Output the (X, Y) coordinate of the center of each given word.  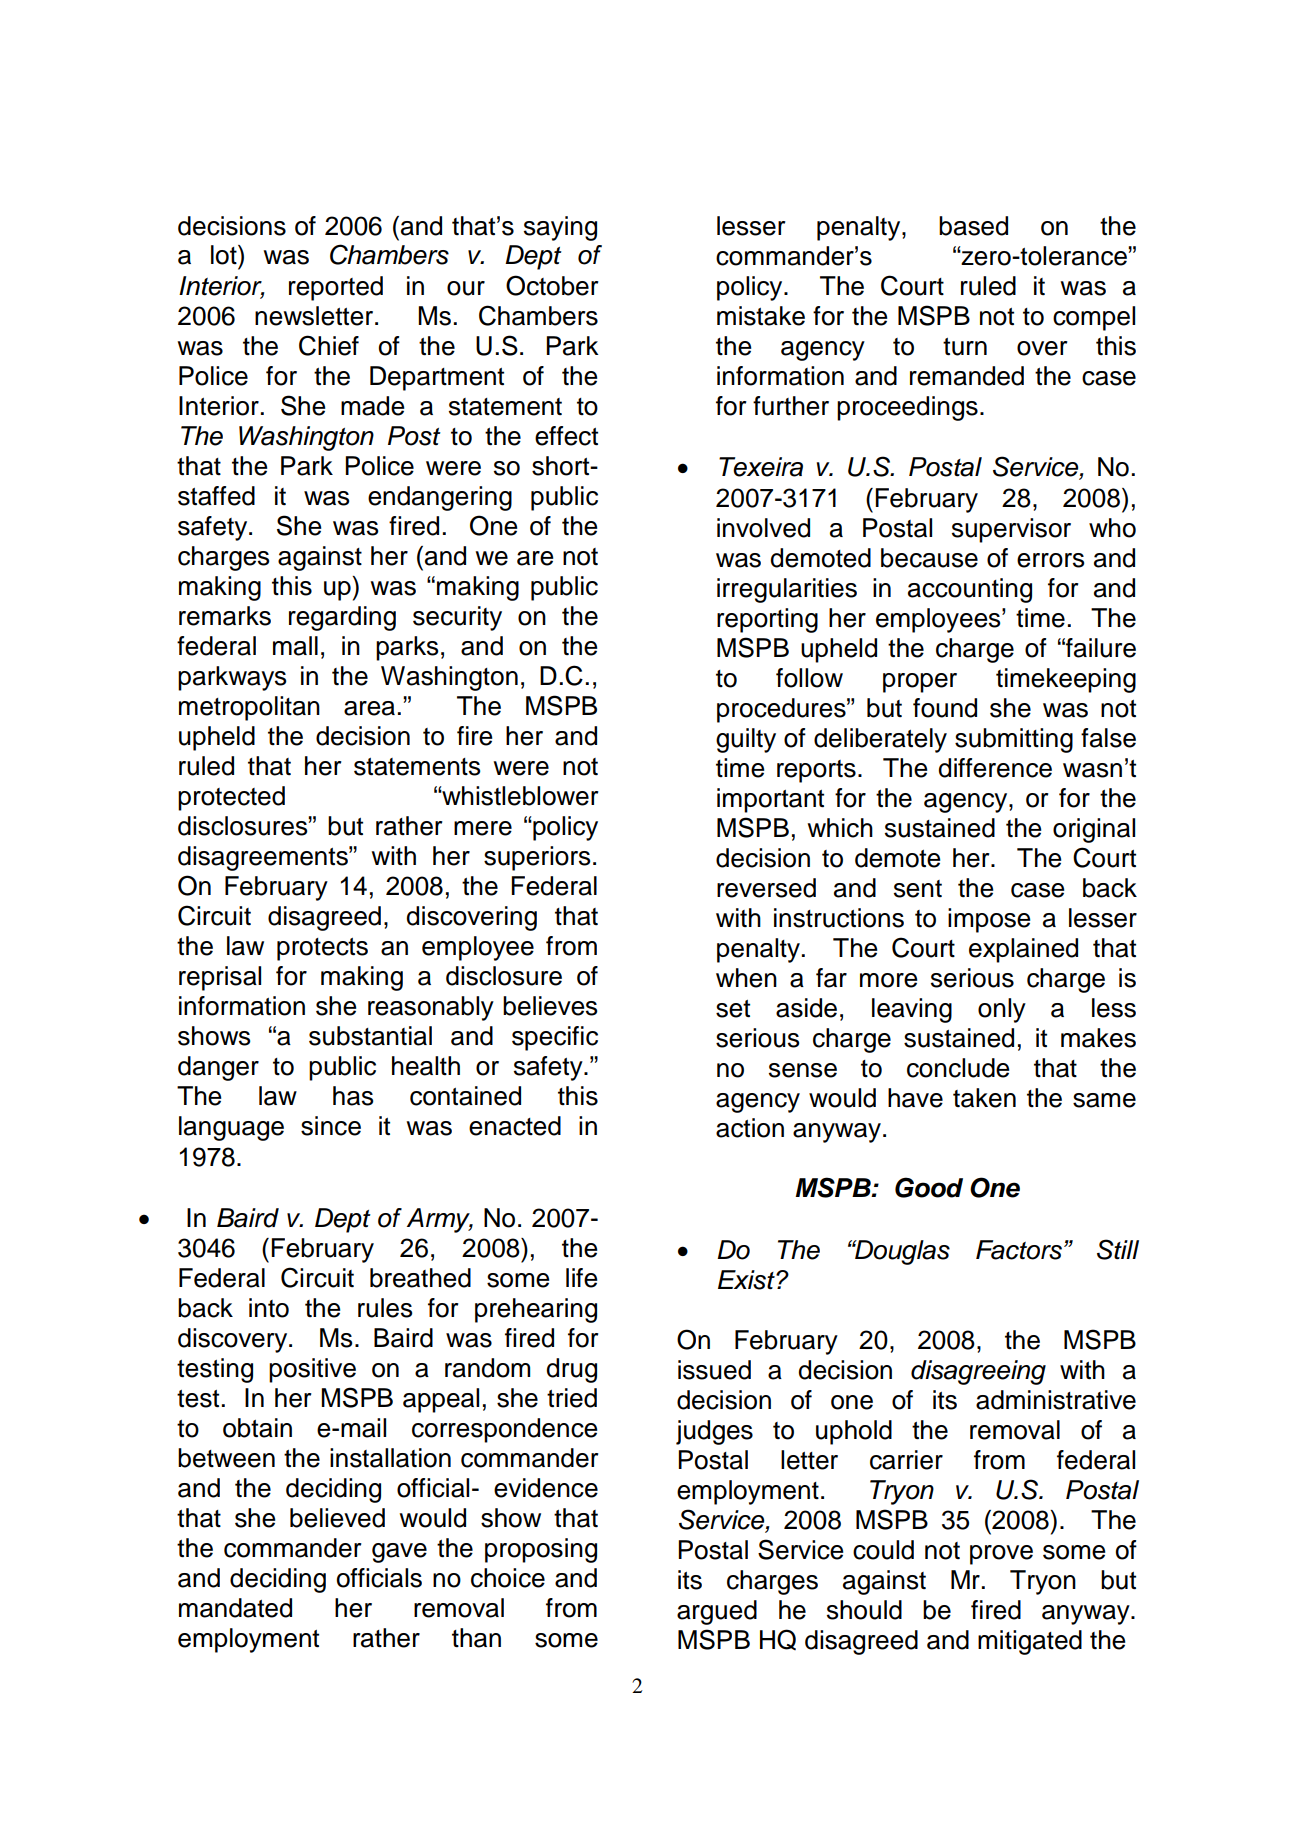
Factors (1019, 1250)
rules (385, 1308)
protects (322, 949)
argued (717, 1612)
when (746, 978)
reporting (767, 620)
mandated (235, 1608)
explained (1023, 950)
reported (336, 288)
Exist (747, 1280)
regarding (342, 618)
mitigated (1030, 1642)
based (973, 226)
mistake (761, 316)
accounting (970, 590)
